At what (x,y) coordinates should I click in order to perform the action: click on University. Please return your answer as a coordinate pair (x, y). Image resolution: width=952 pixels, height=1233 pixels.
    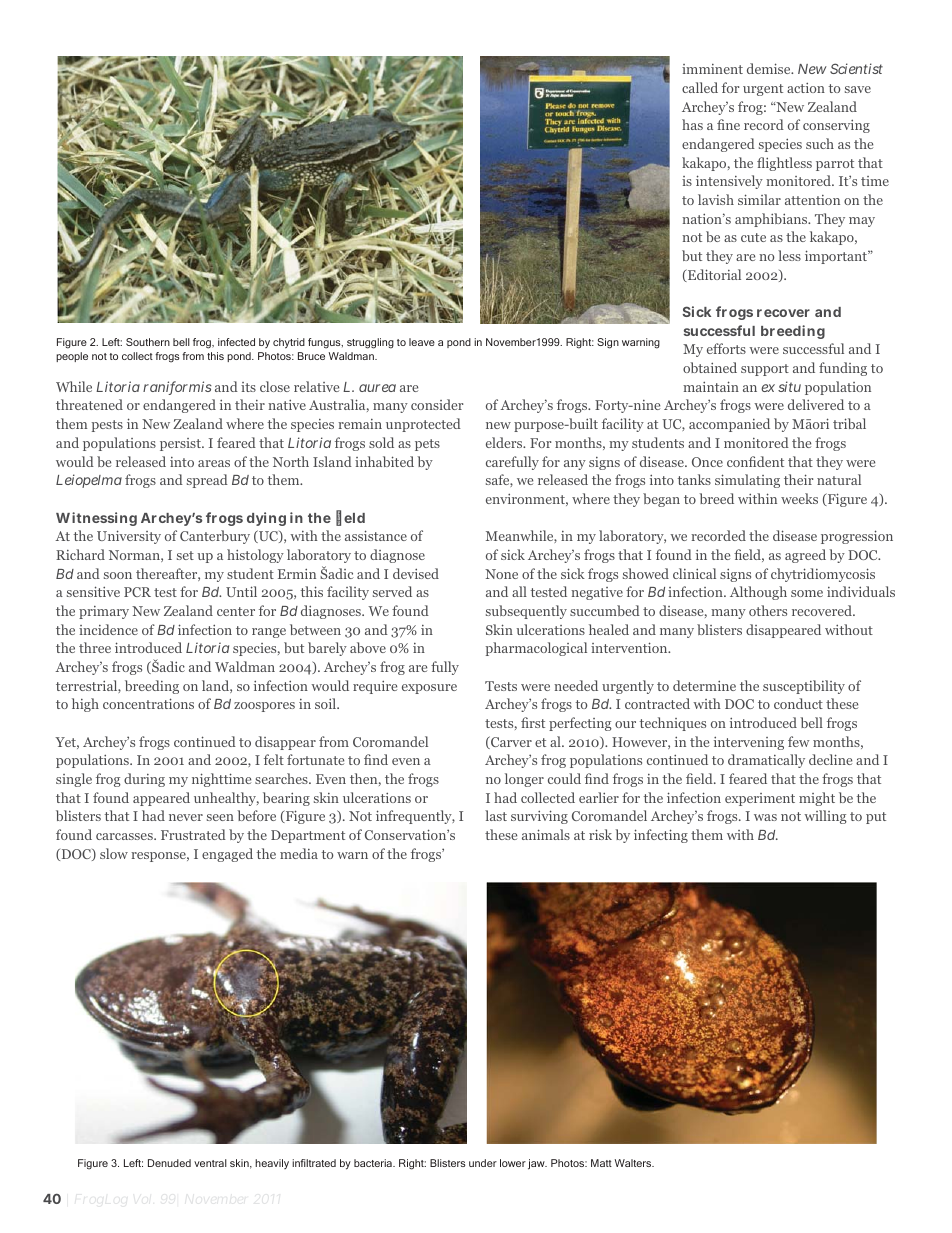
    Looking at the image, I should click on (129, 537).
